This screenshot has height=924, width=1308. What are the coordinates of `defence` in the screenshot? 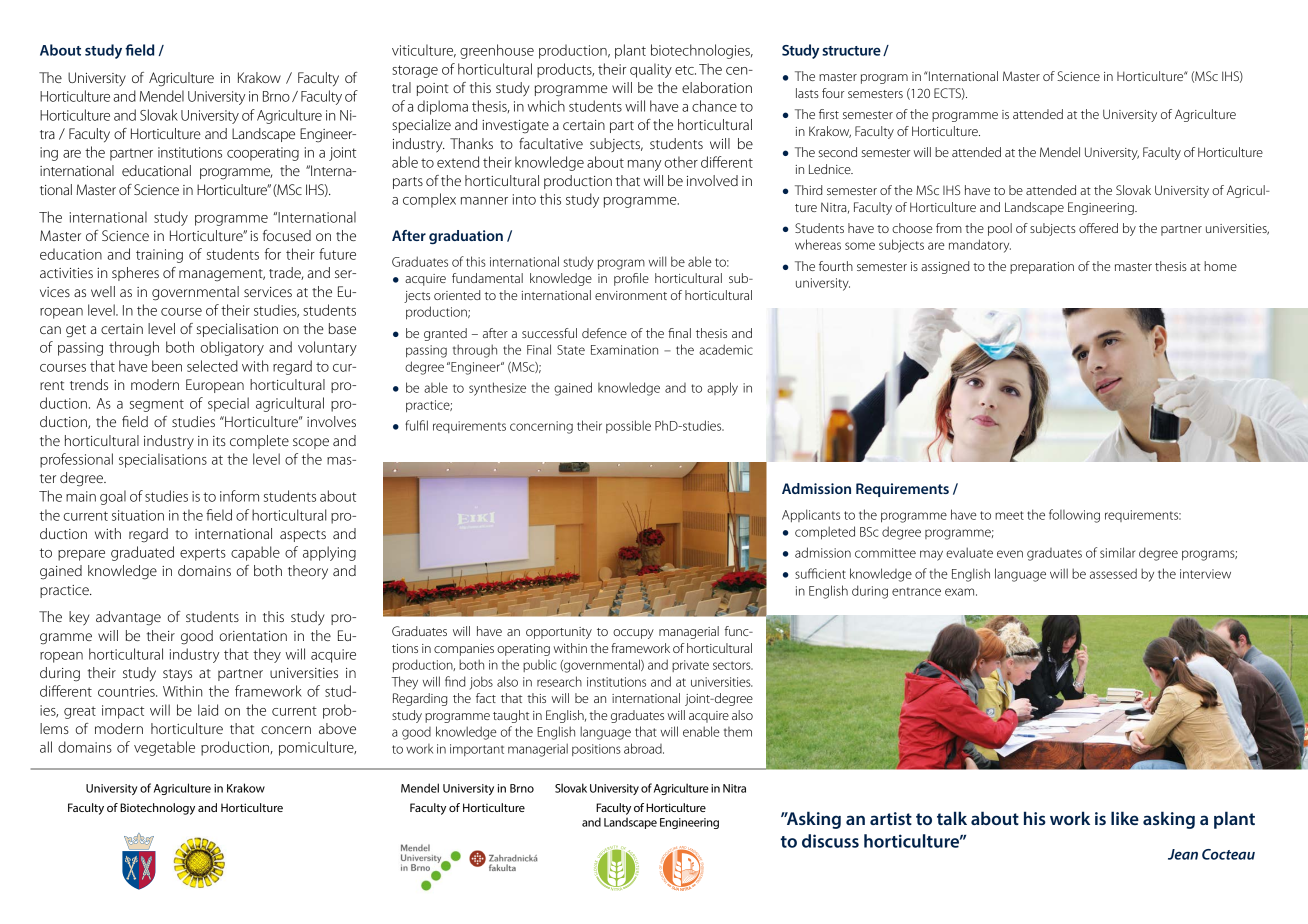 It's located at (604, 333).
